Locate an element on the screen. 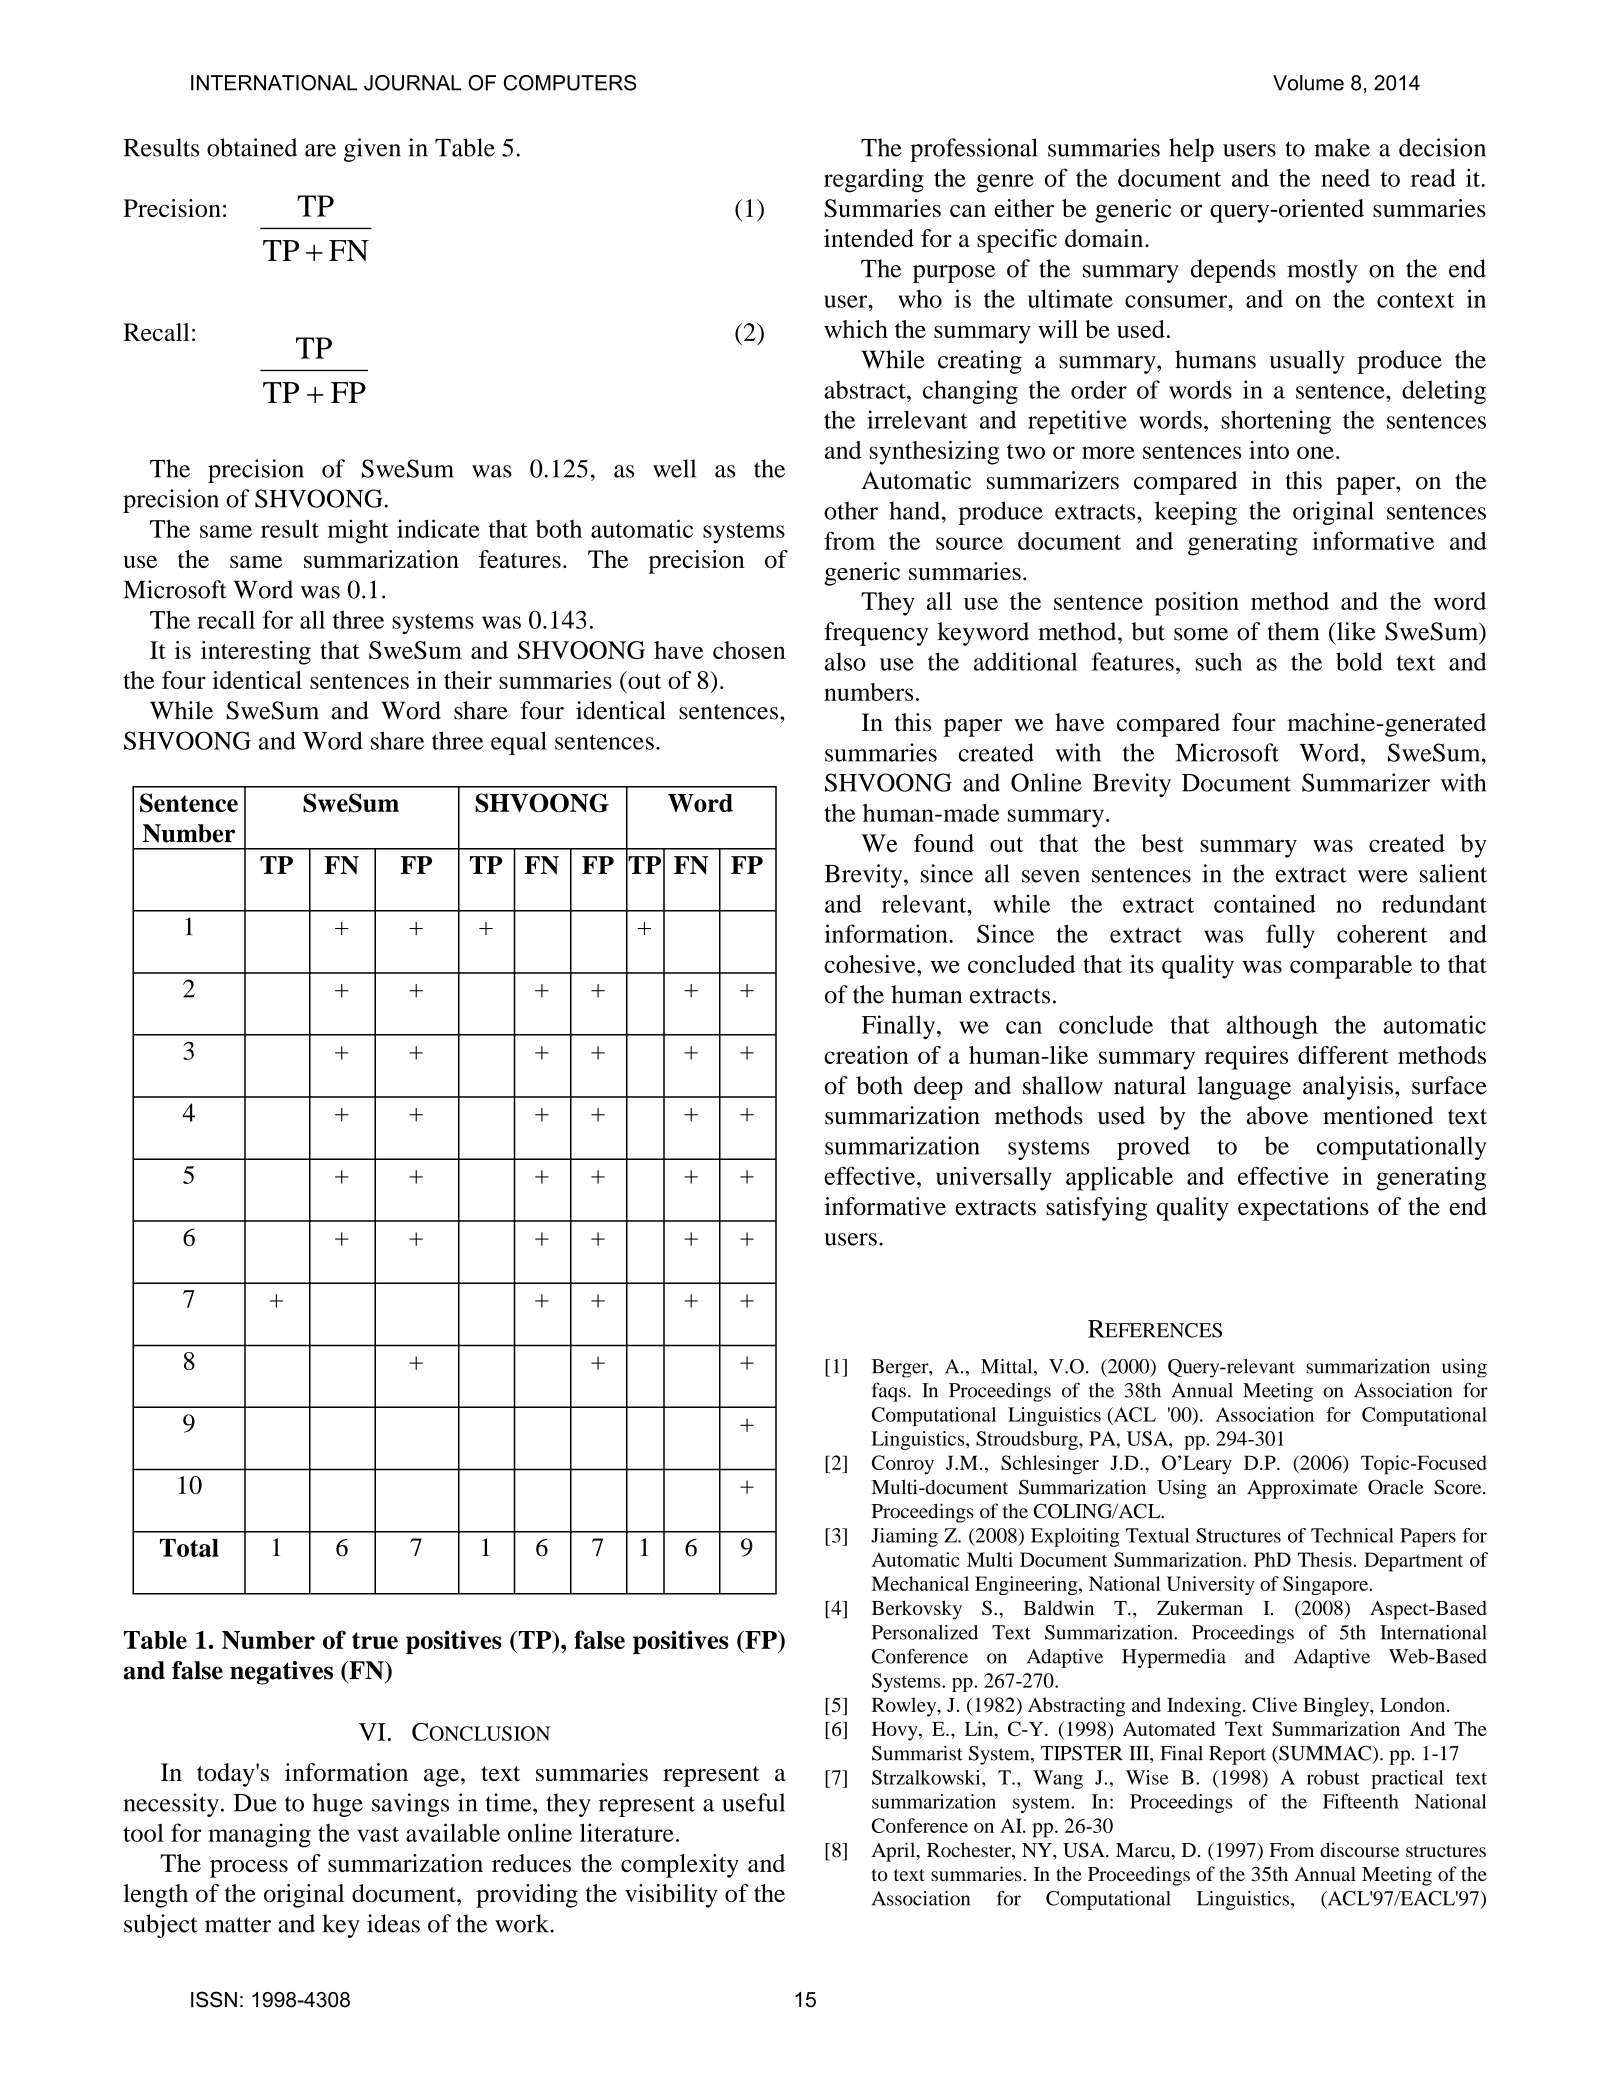 Image resolution: width=1610 pixels, height=2083 pixels. although is located at coordinates (1272, 1027).
